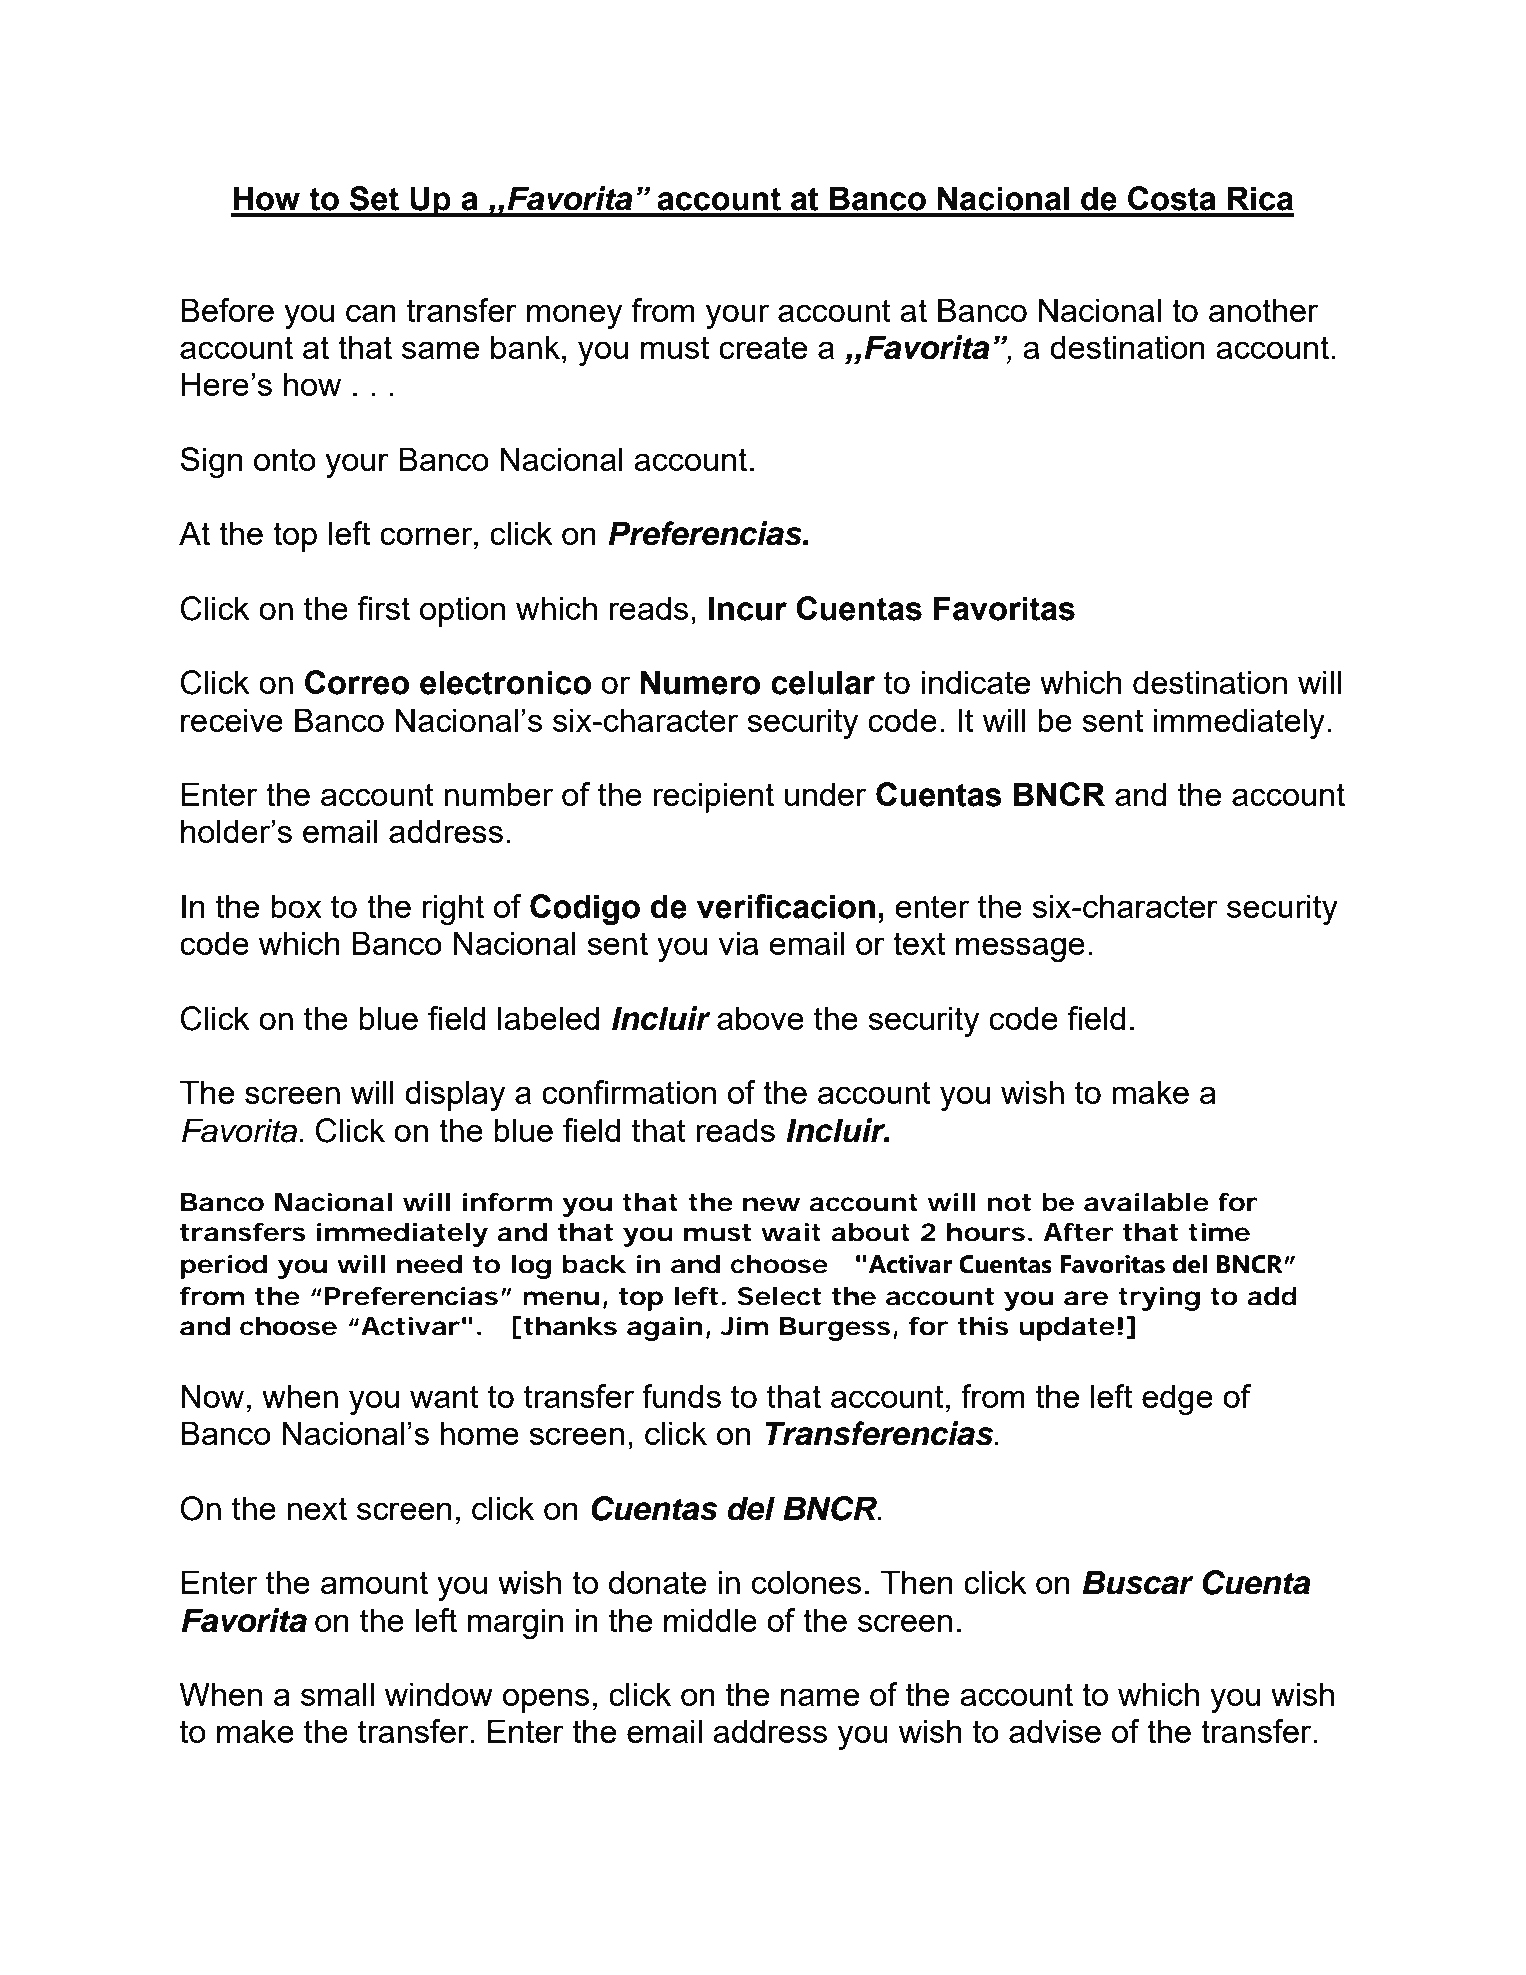  I want to click on Correo, so click(357, 682).
